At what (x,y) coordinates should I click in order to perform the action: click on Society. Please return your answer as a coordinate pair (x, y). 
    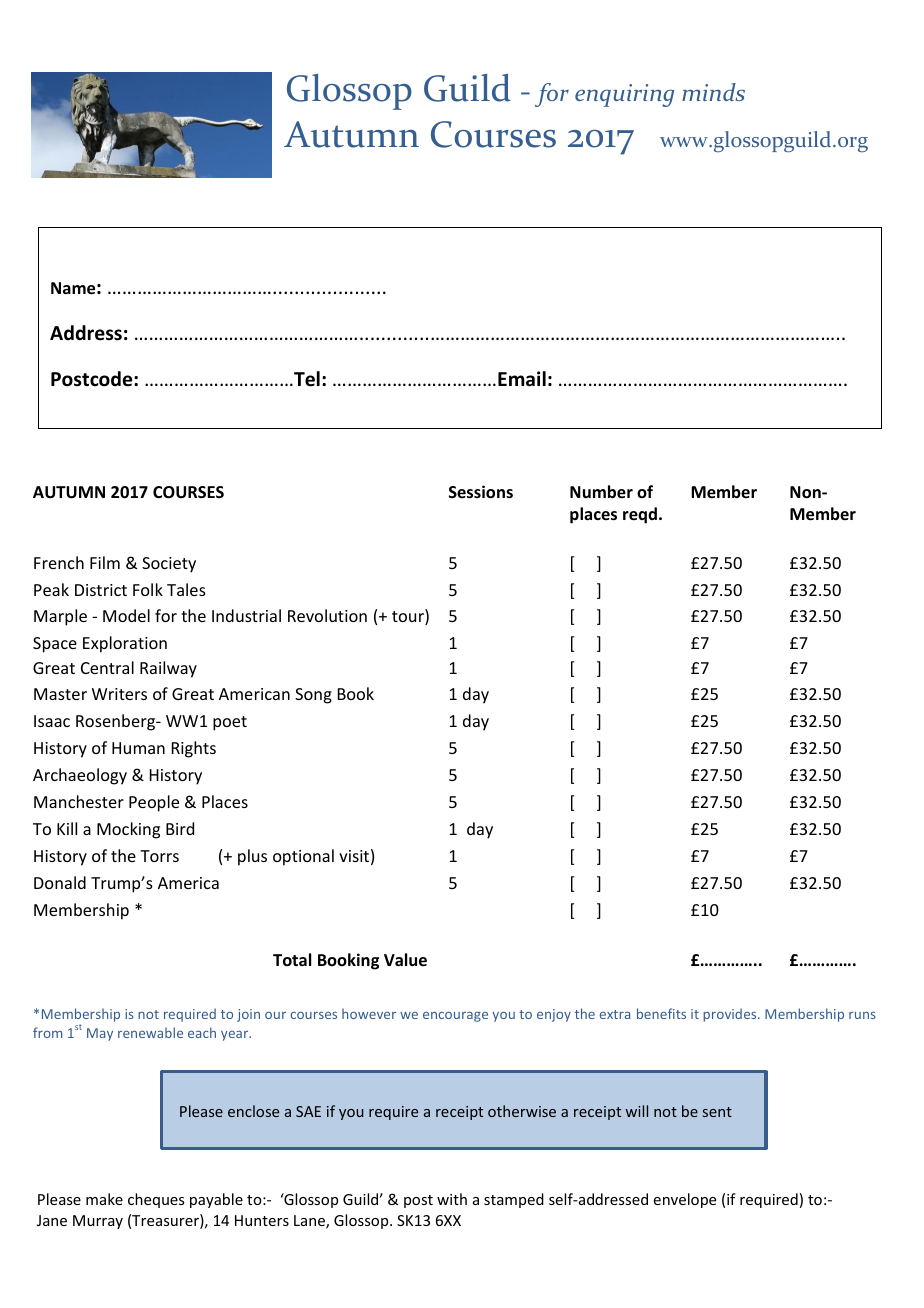
    Looking at the image, I should click on (169, 565).
